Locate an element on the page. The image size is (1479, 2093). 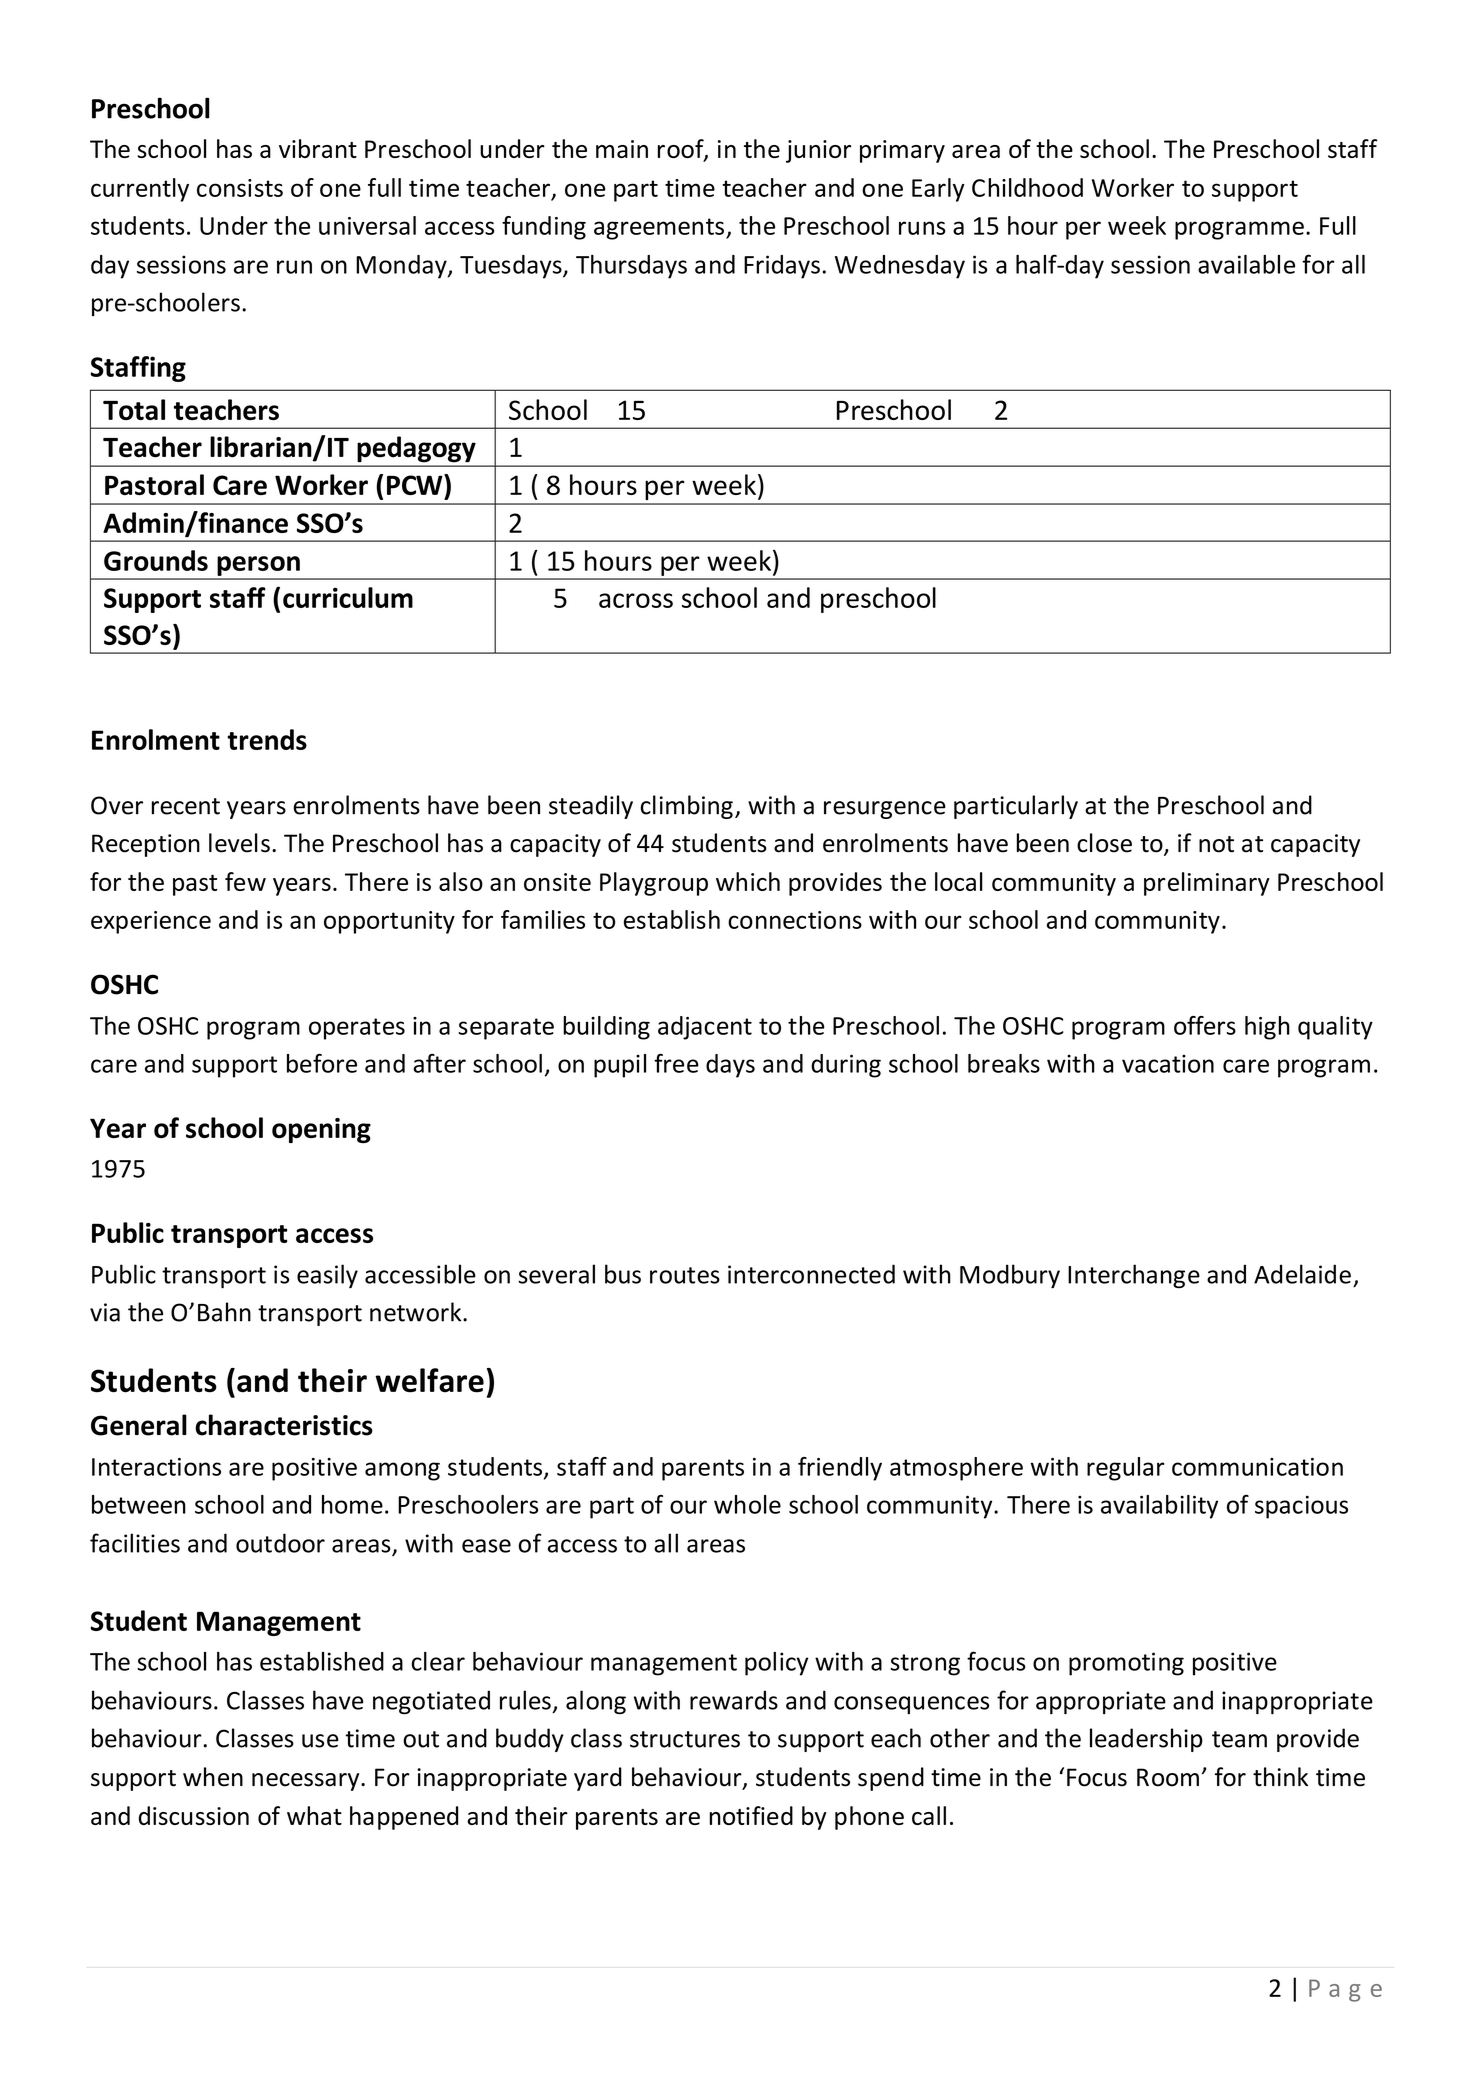
close is located at coordinates (1104, 843).
